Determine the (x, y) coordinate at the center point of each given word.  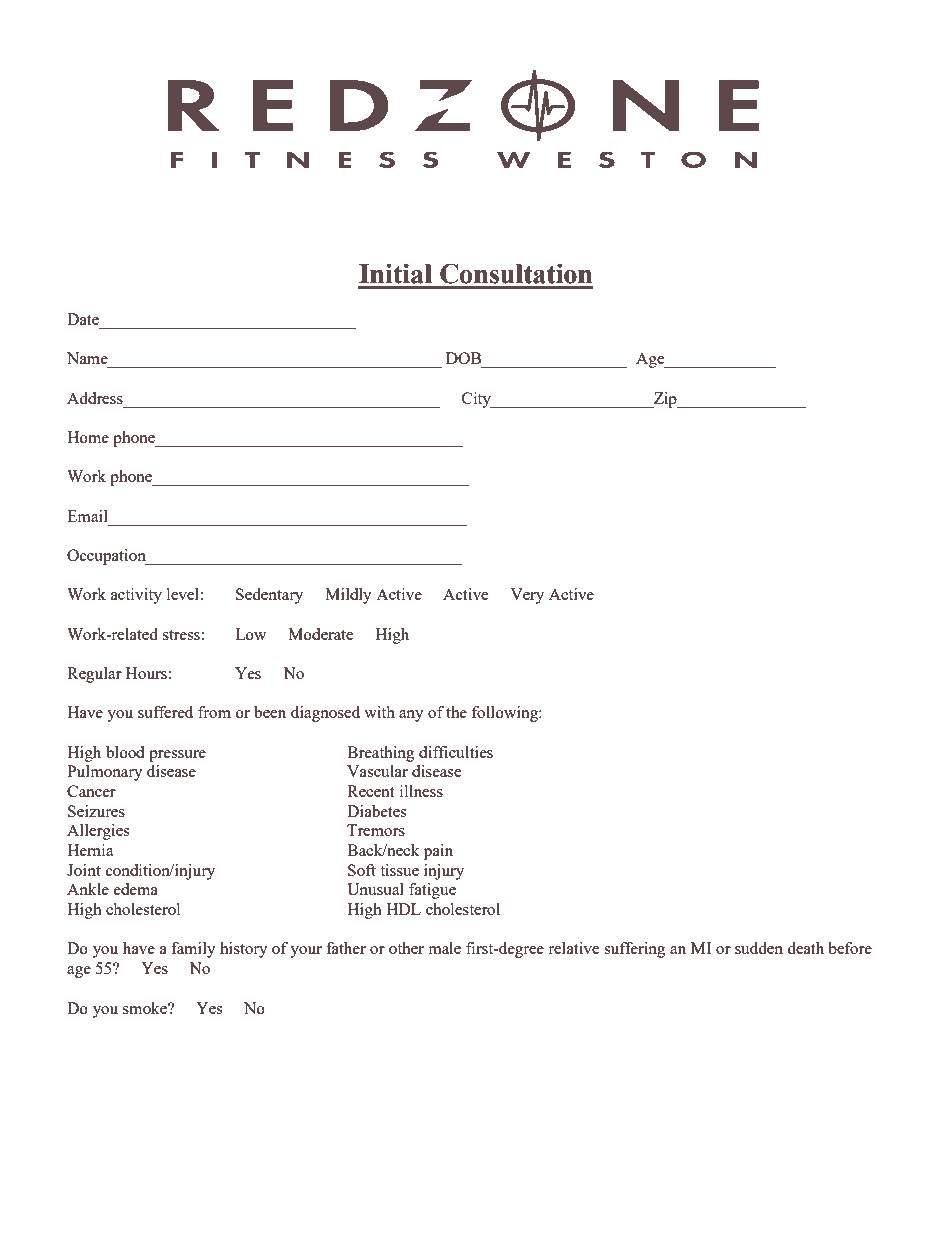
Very (527, 596)
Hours (146, 673)
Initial (395, 273)
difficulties (456, 752)
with (379, 712)
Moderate (321, 634)
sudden (759, 948)
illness (421, 791)
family (193, 950)
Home (88, 437)
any (411, 716)
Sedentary (269, 596)
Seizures (96, 811)
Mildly (348, 596)
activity (136, 596)
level (183, 594)
